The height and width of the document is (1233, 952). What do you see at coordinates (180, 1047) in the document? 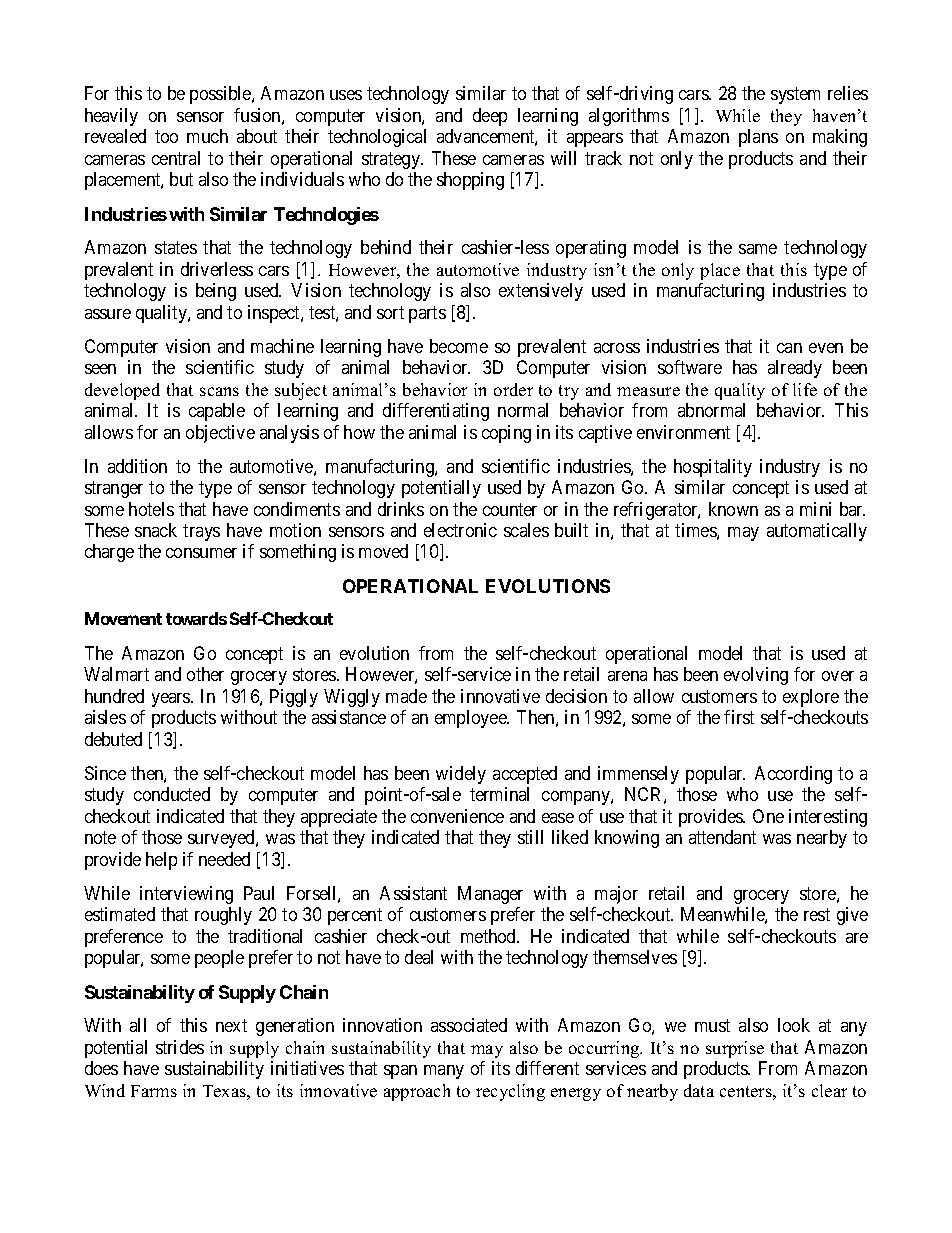
I see `strides` at bounding box center [180, 1047].
